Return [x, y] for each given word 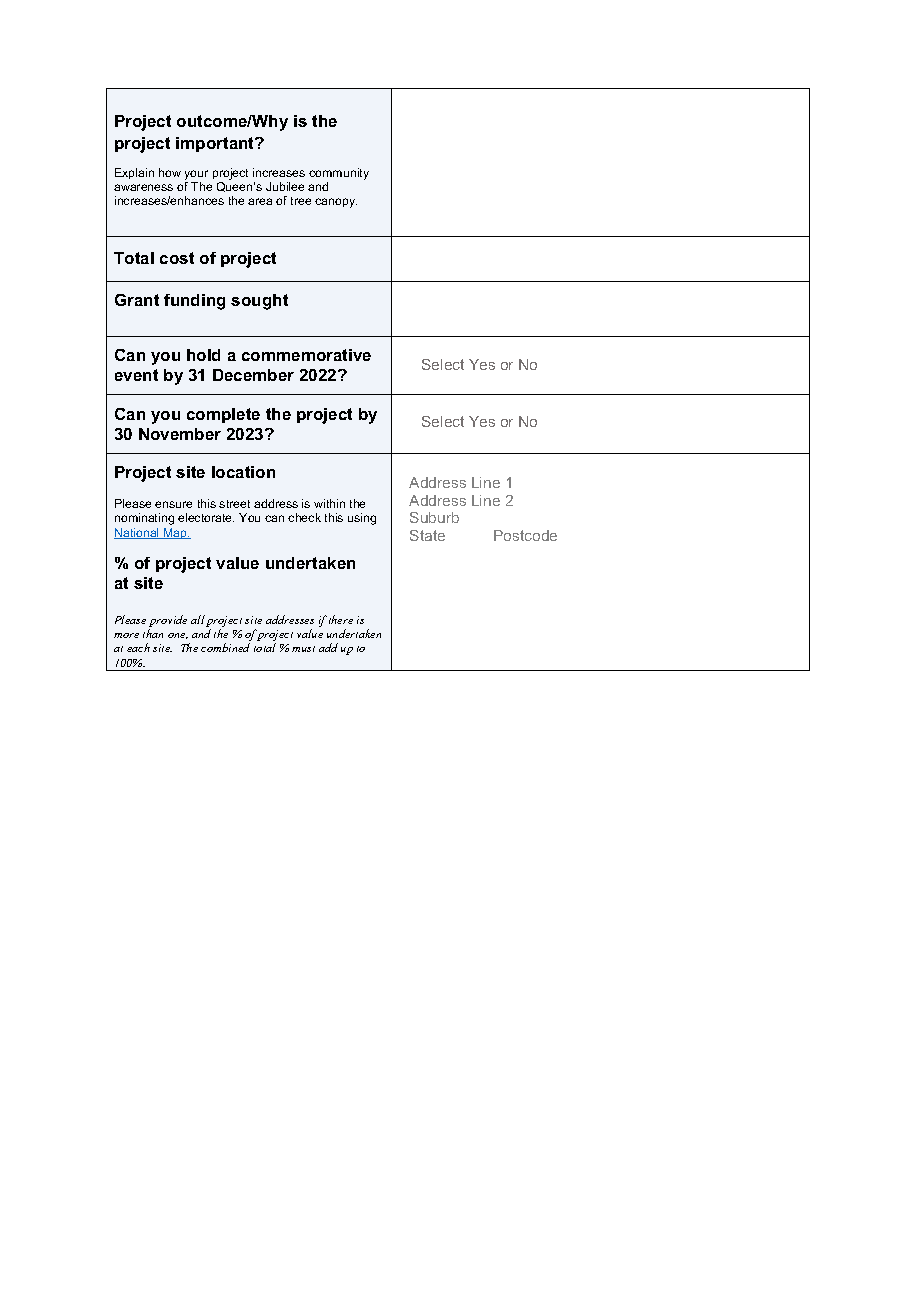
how [170, 172]
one [178, 636]
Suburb [434, 517]
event [136, 375]
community [339, 174]
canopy [336, 203]
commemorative [306, 355]
